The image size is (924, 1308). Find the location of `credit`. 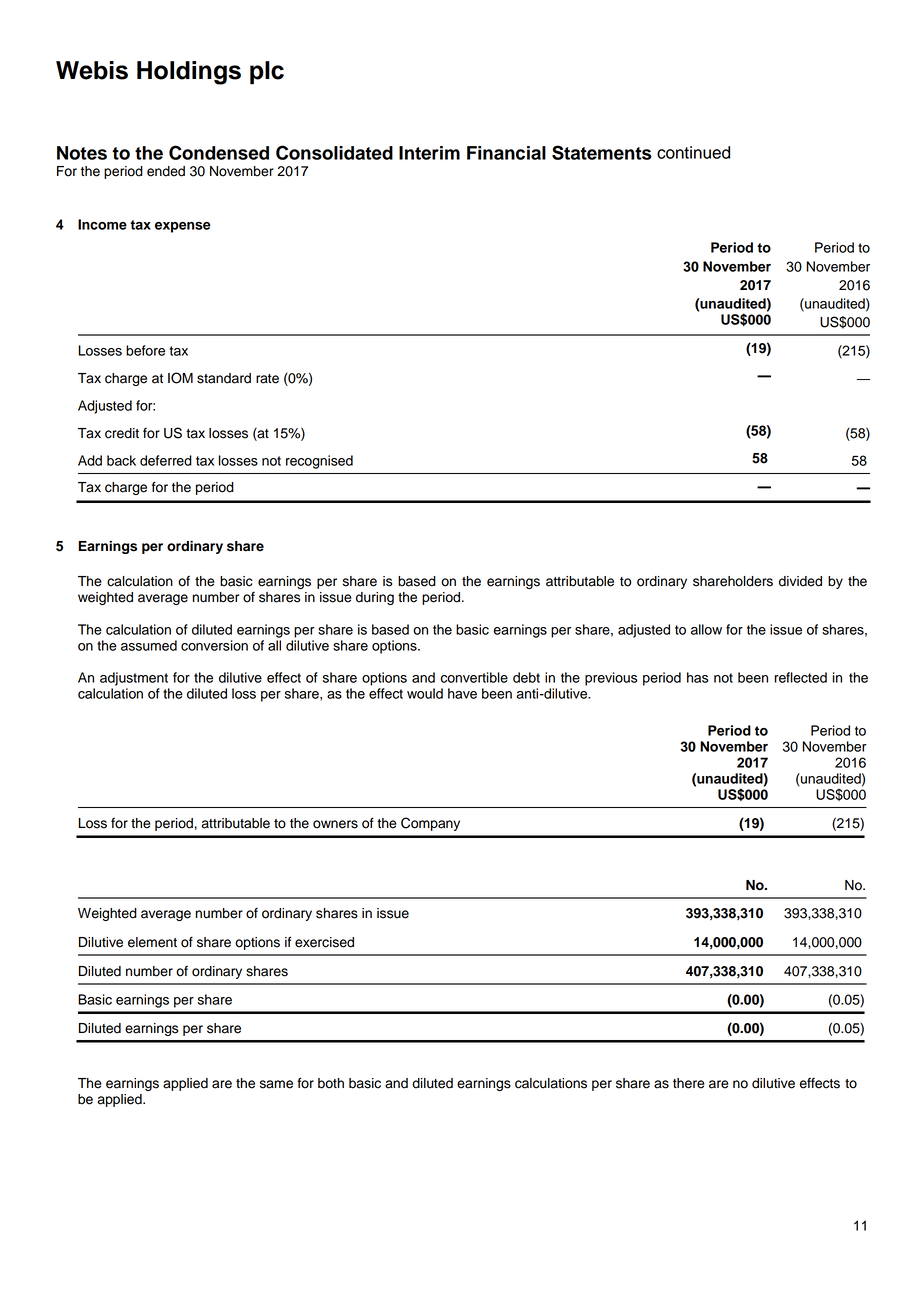

credit is located at coordinates (122, 433).
